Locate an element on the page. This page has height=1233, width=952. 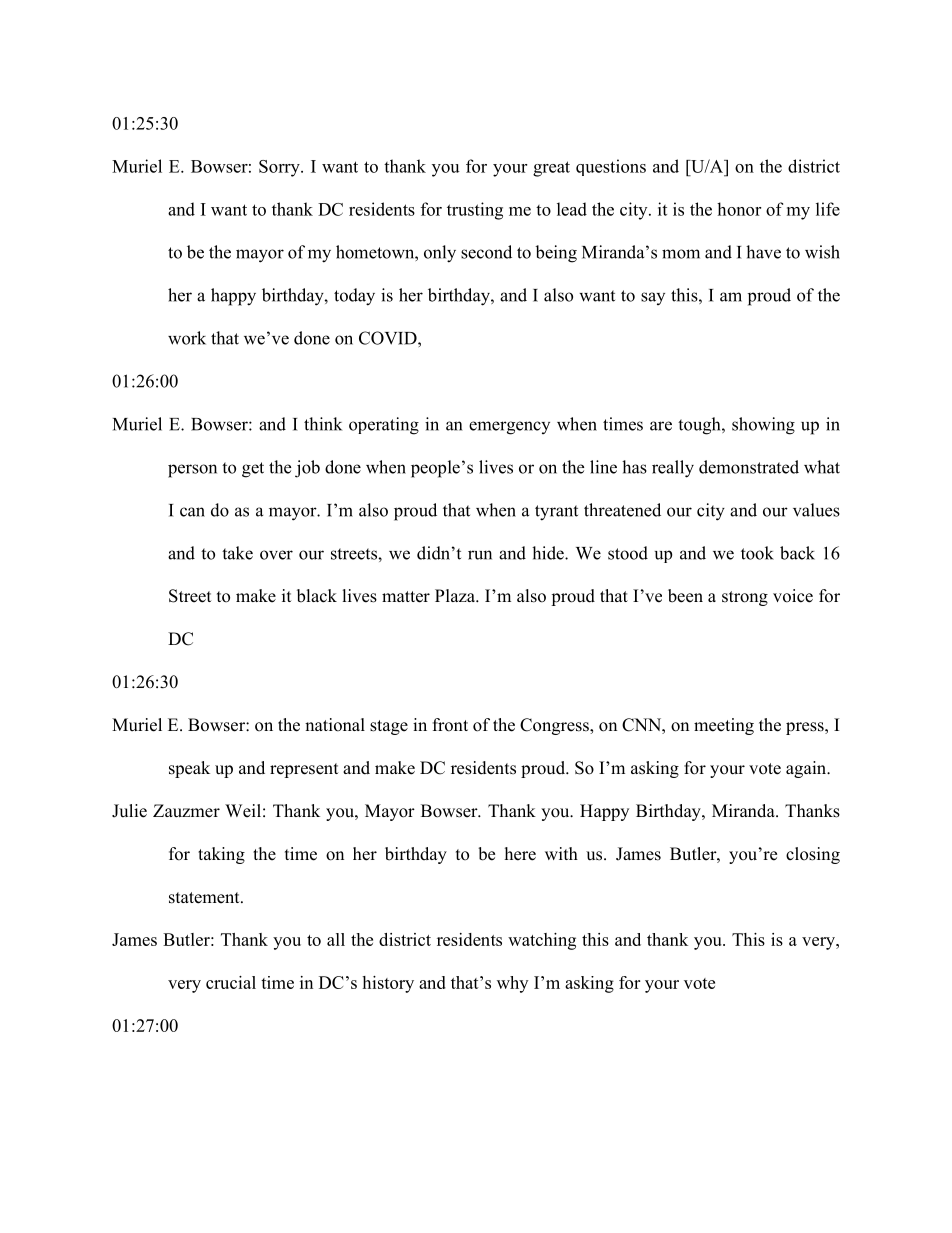
front is located at coordinates (450, 725).
